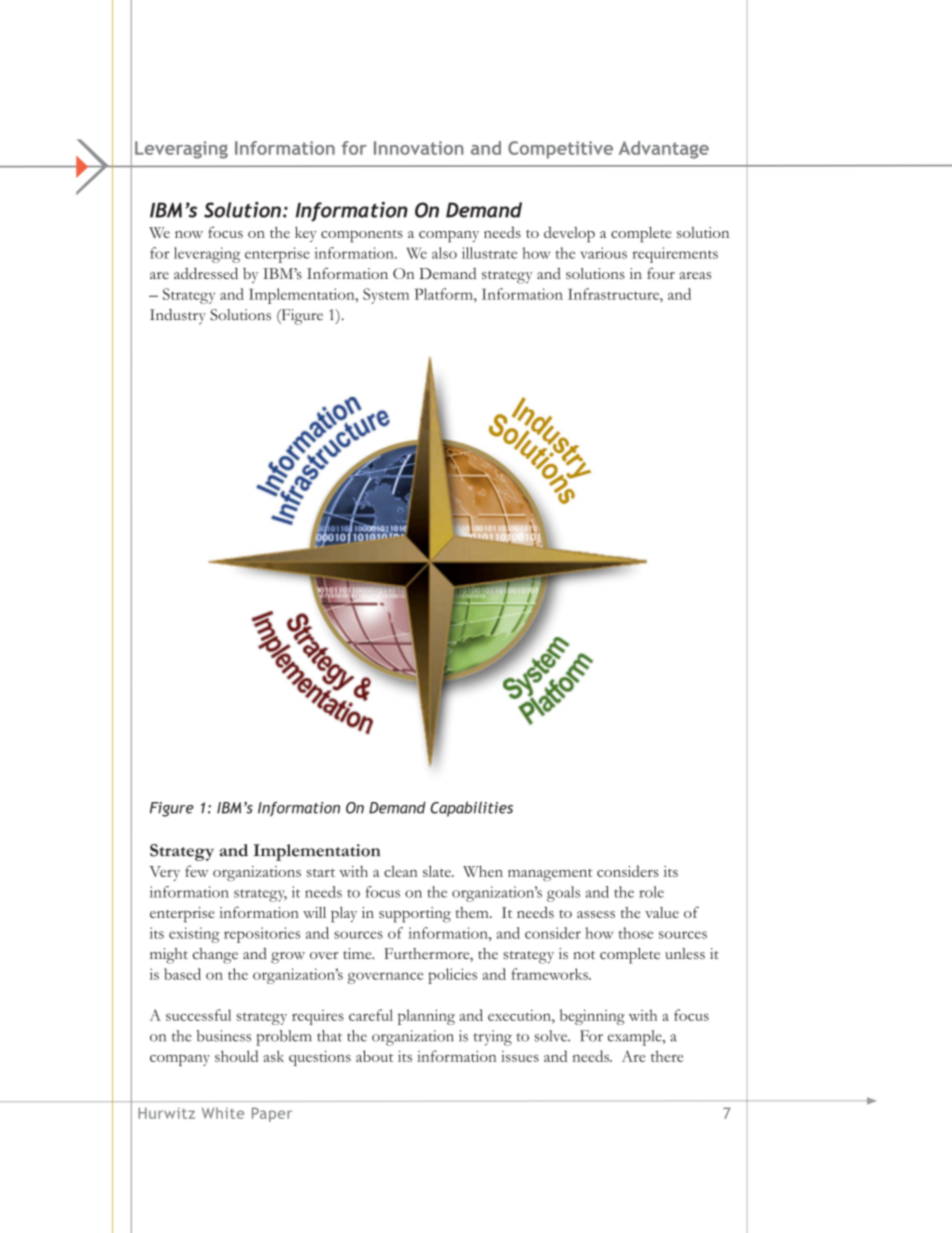 This screenshot has width=952, height=1233. I want to click on there, so click(667, 1056).
